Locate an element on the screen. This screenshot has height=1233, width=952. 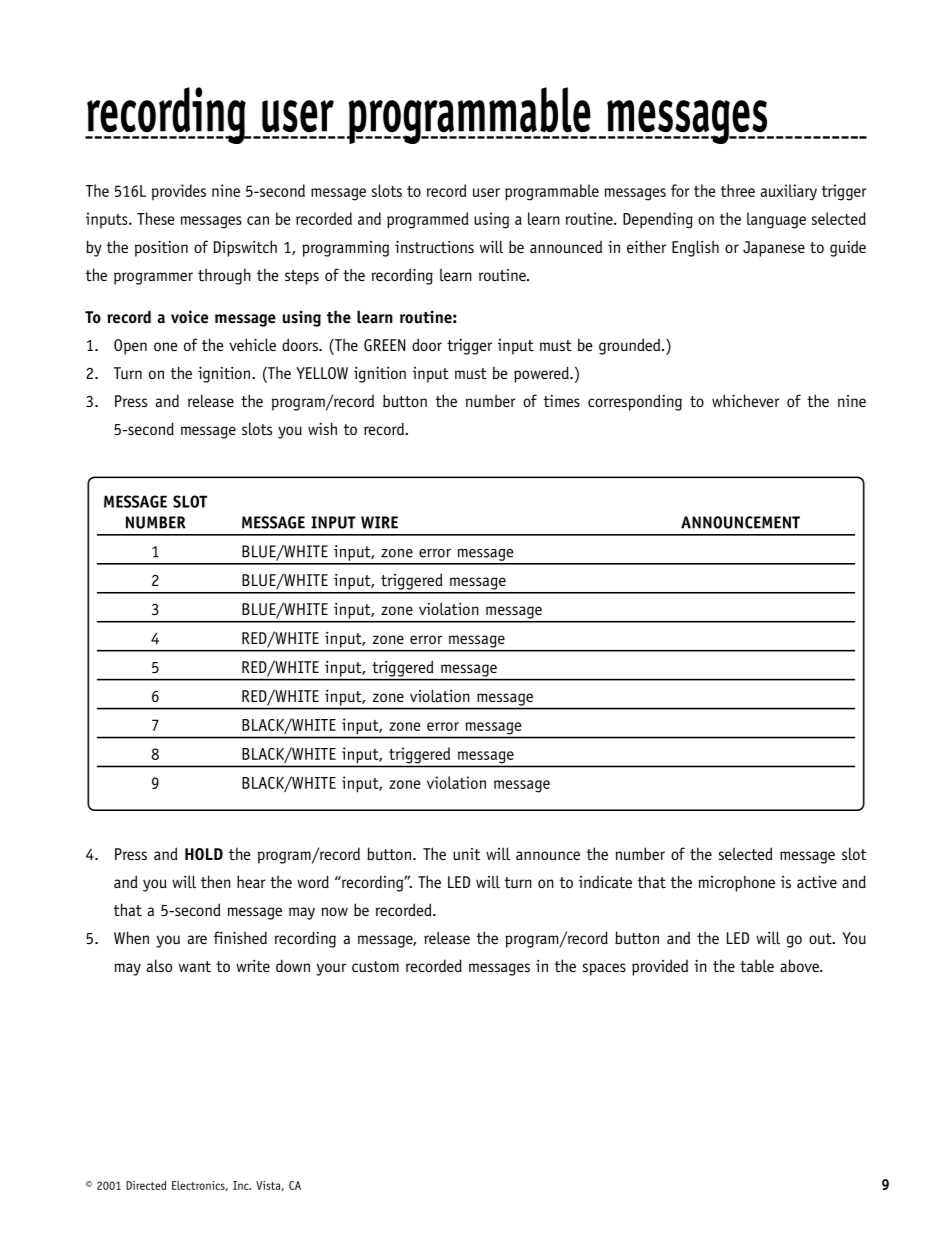
microphone is located at coordinates (736, 884).
